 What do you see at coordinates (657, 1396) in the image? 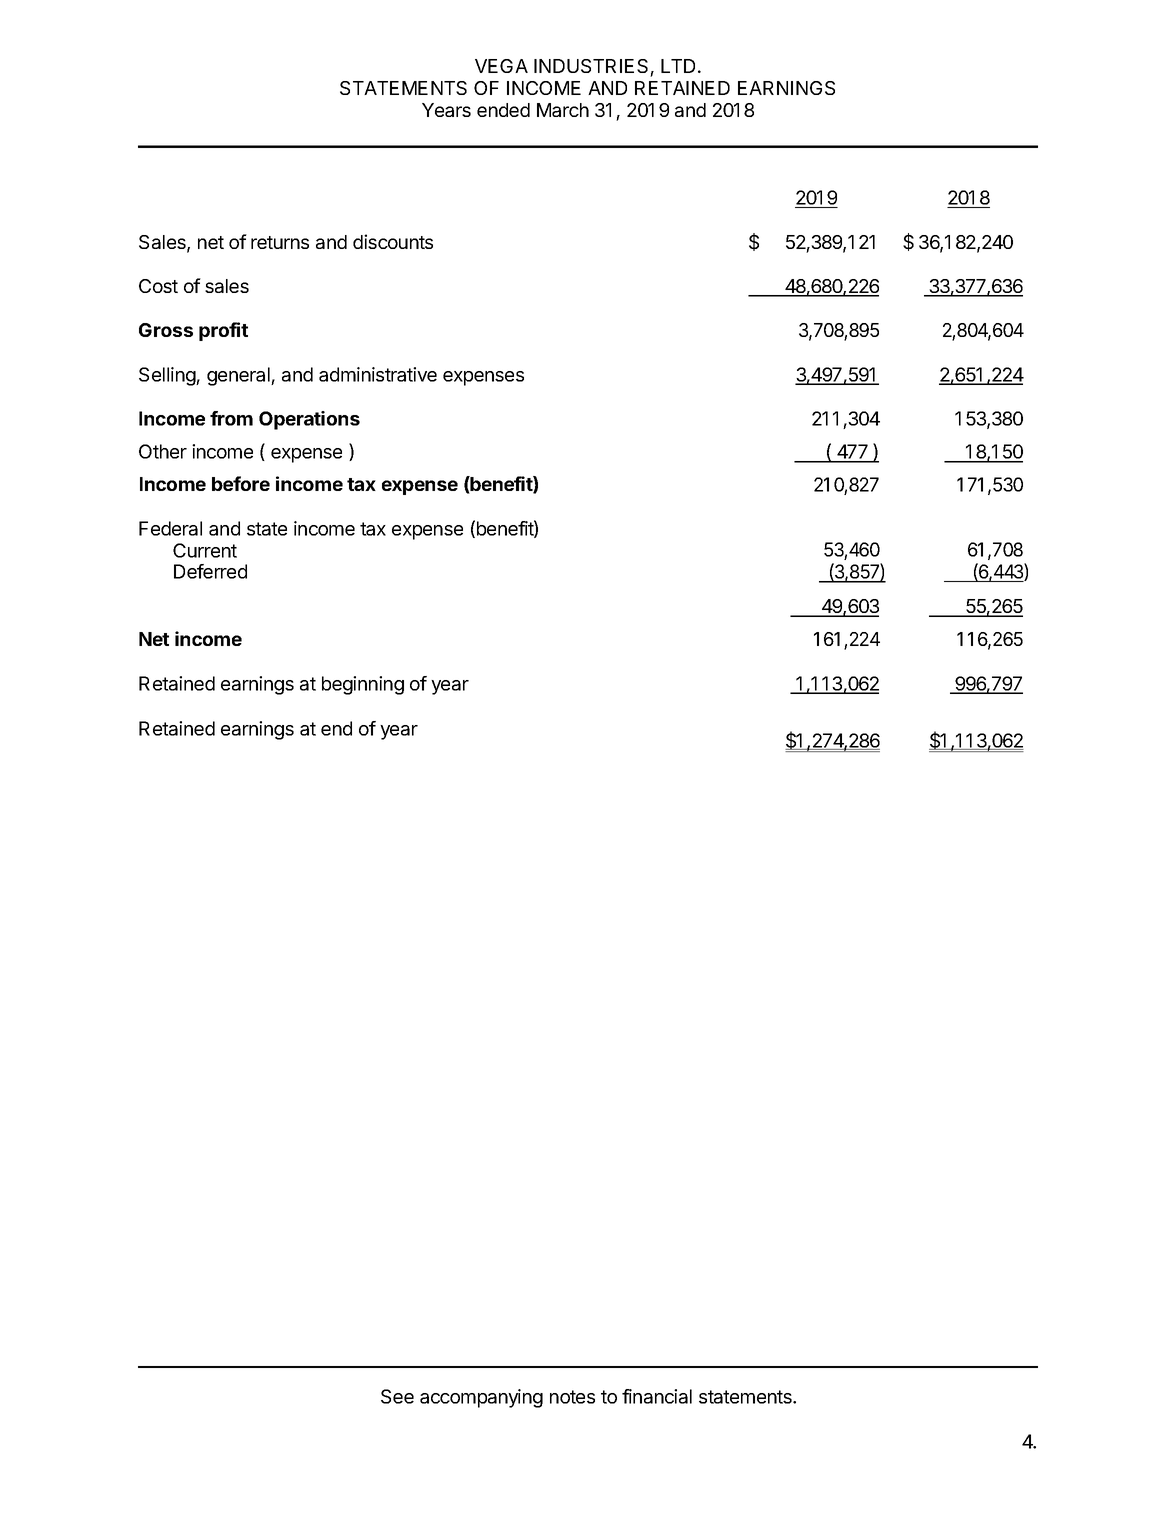
I see `financial` at bounding box center [657, 1396].
